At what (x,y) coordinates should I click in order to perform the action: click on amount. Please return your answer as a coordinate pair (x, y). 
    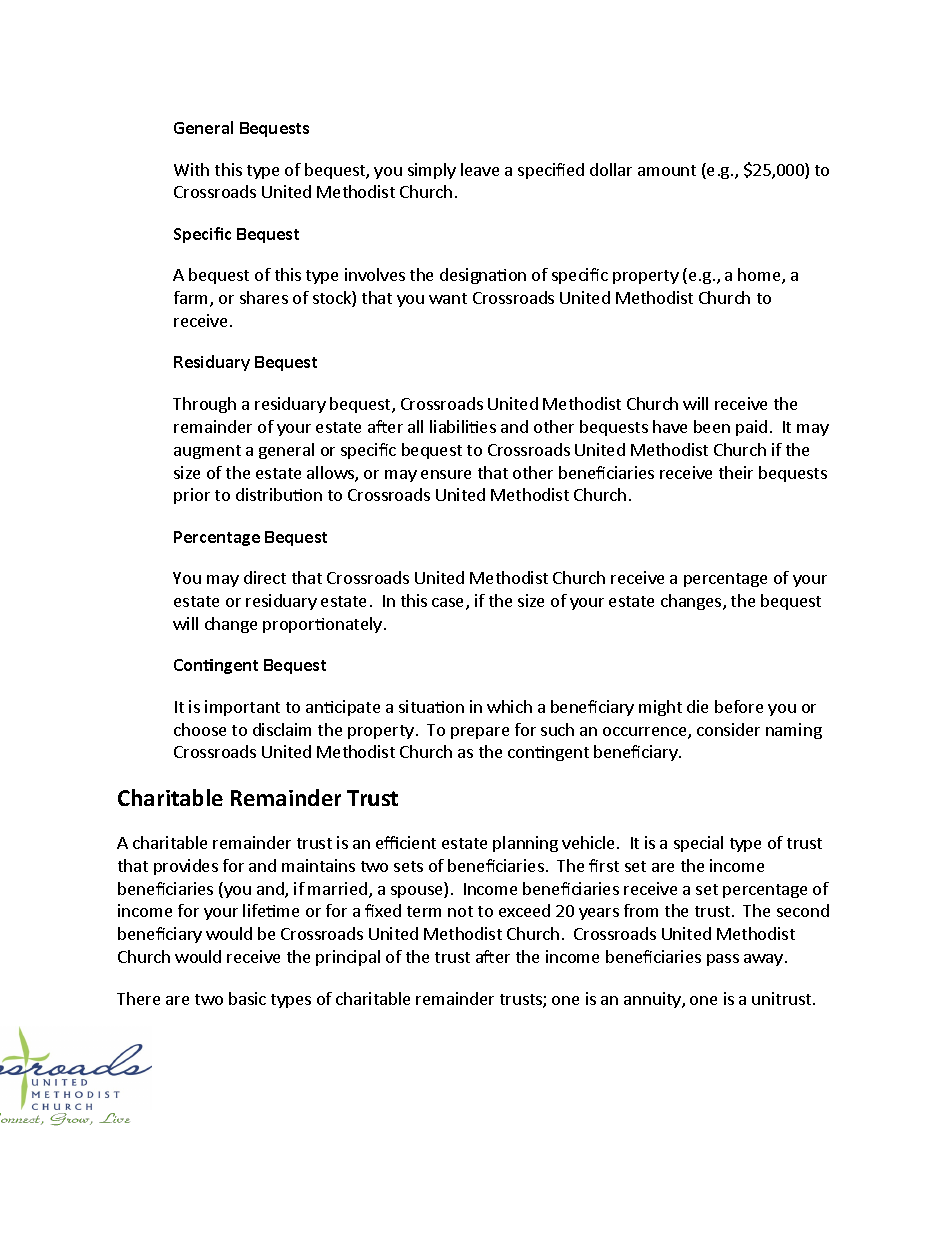
    Looking at the image, I should click on (667, 170).
